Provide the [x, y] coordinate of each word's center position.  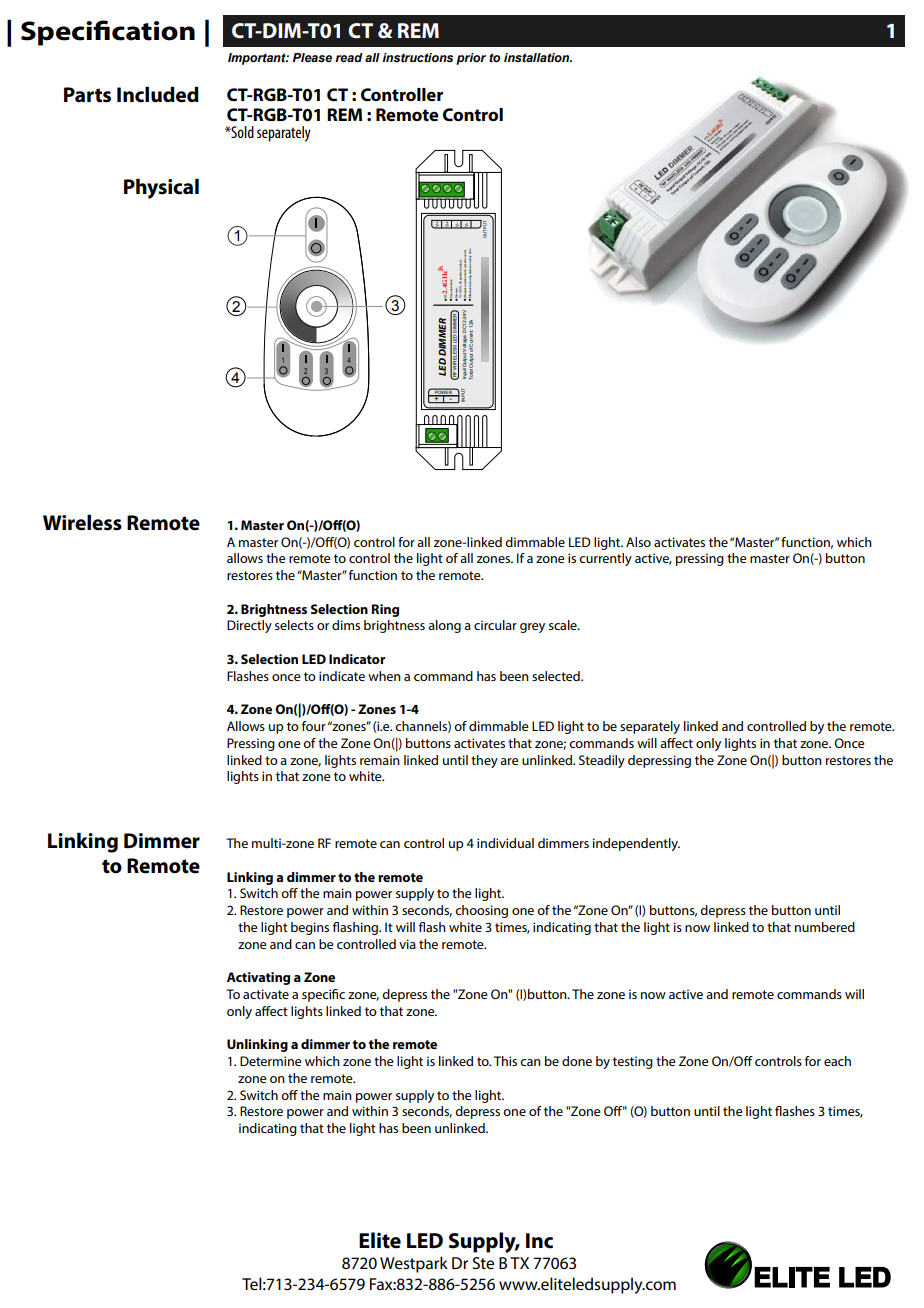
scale [564, 625]
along [444, 626]
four [314, 726]
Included [158, 94]
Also [638, 542]
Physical [161, 188]
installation [538, 57]
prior [471, 59]
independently [636, 844]
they [484, 761]
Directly [249, 626]
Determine [271, 1061]
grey [532, 628]
